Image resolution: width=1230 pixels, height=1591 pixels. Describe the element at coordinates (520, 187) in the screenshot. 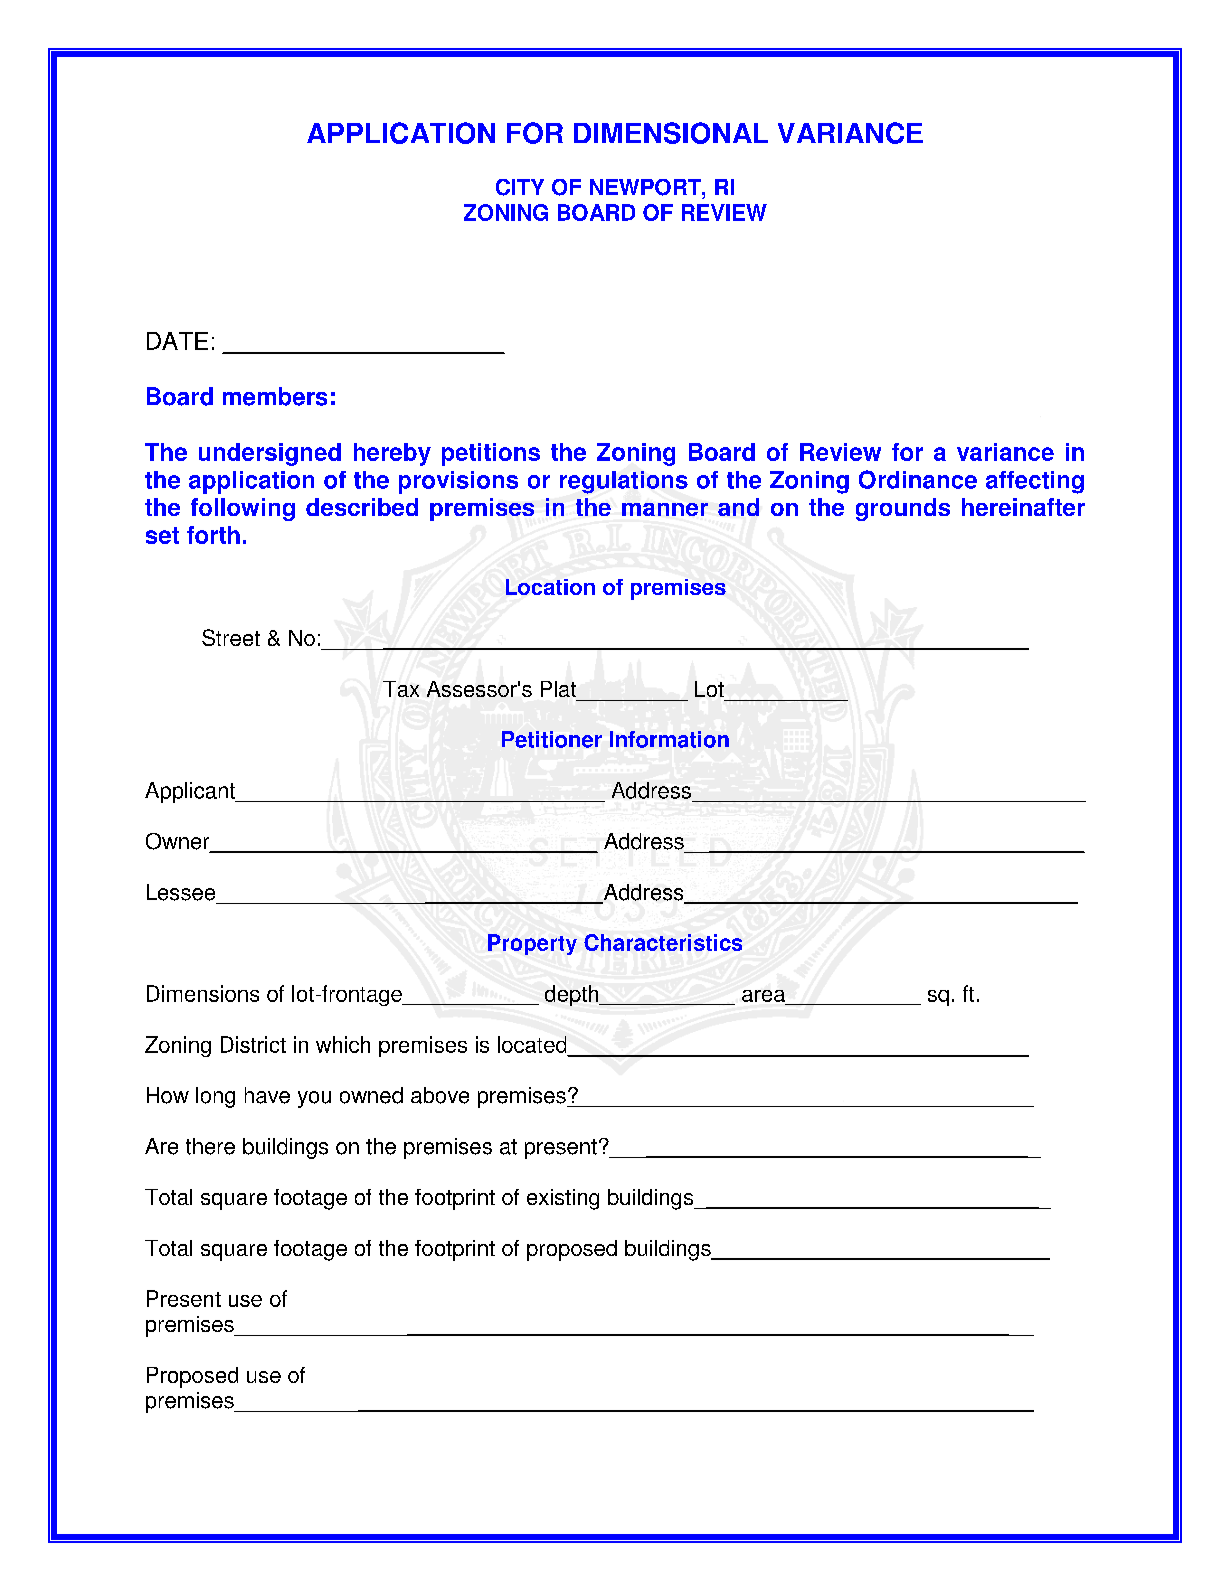

I see `CITY` at that location.
